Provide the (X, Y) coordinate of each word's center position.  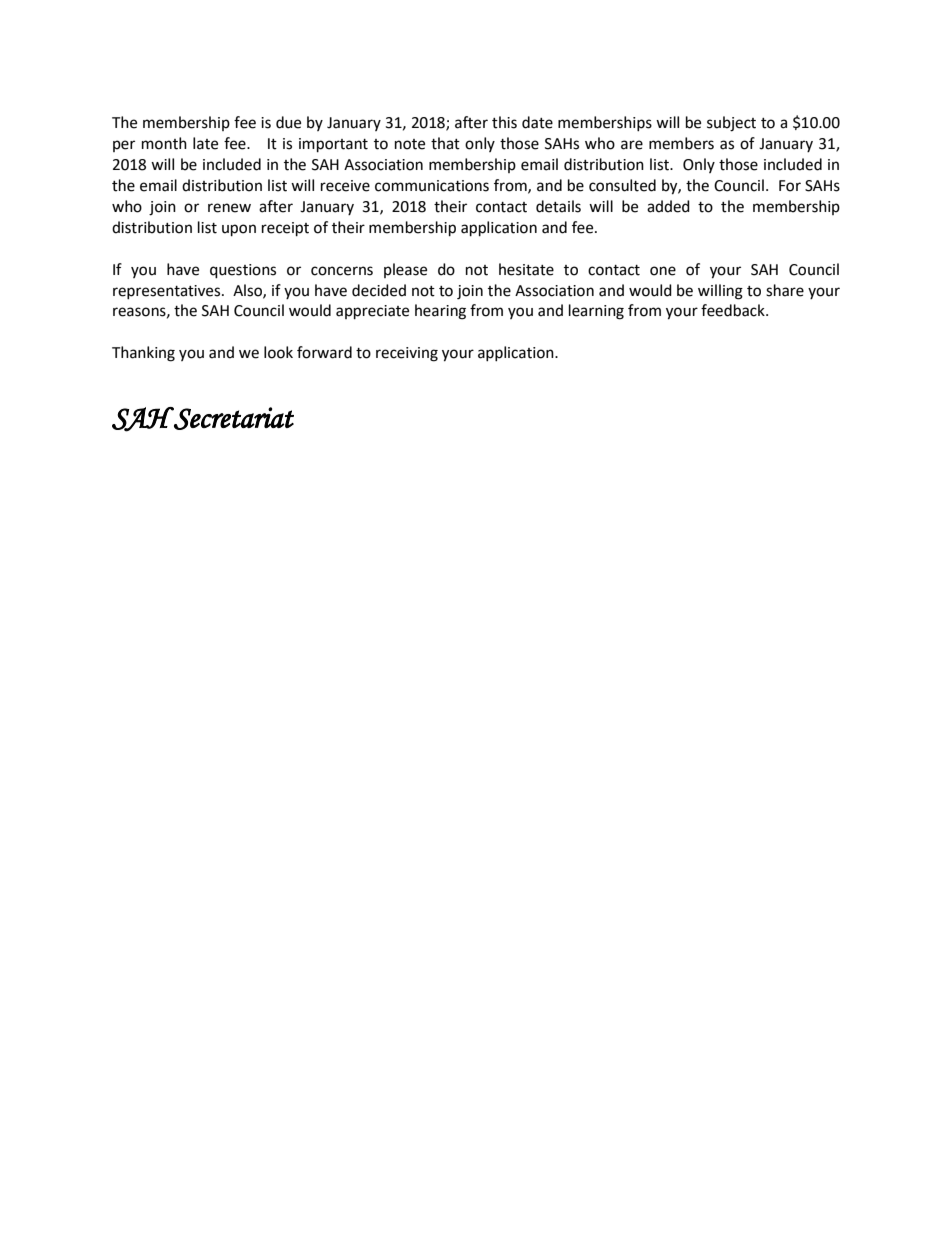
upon (239, 230)
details (558, 206)
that (445, 143)
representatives (168, 292)
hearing (440, 312)
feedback (734, 310)
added (668, 206)
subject (731, 124)
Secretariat (233, 418)
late (205, 143)
